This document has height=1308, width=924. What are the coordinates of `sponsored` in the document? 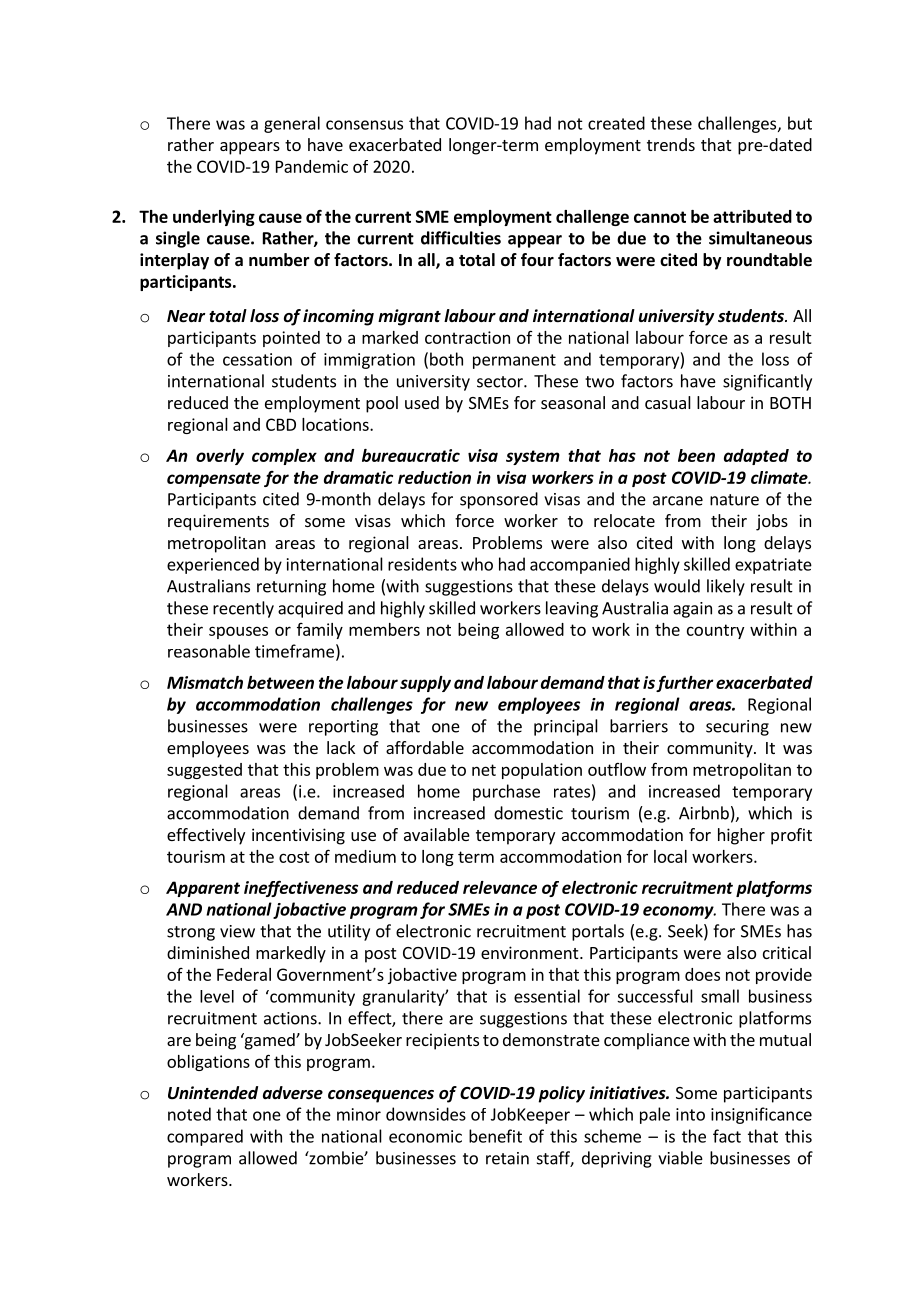 It's located at (499, 500).
